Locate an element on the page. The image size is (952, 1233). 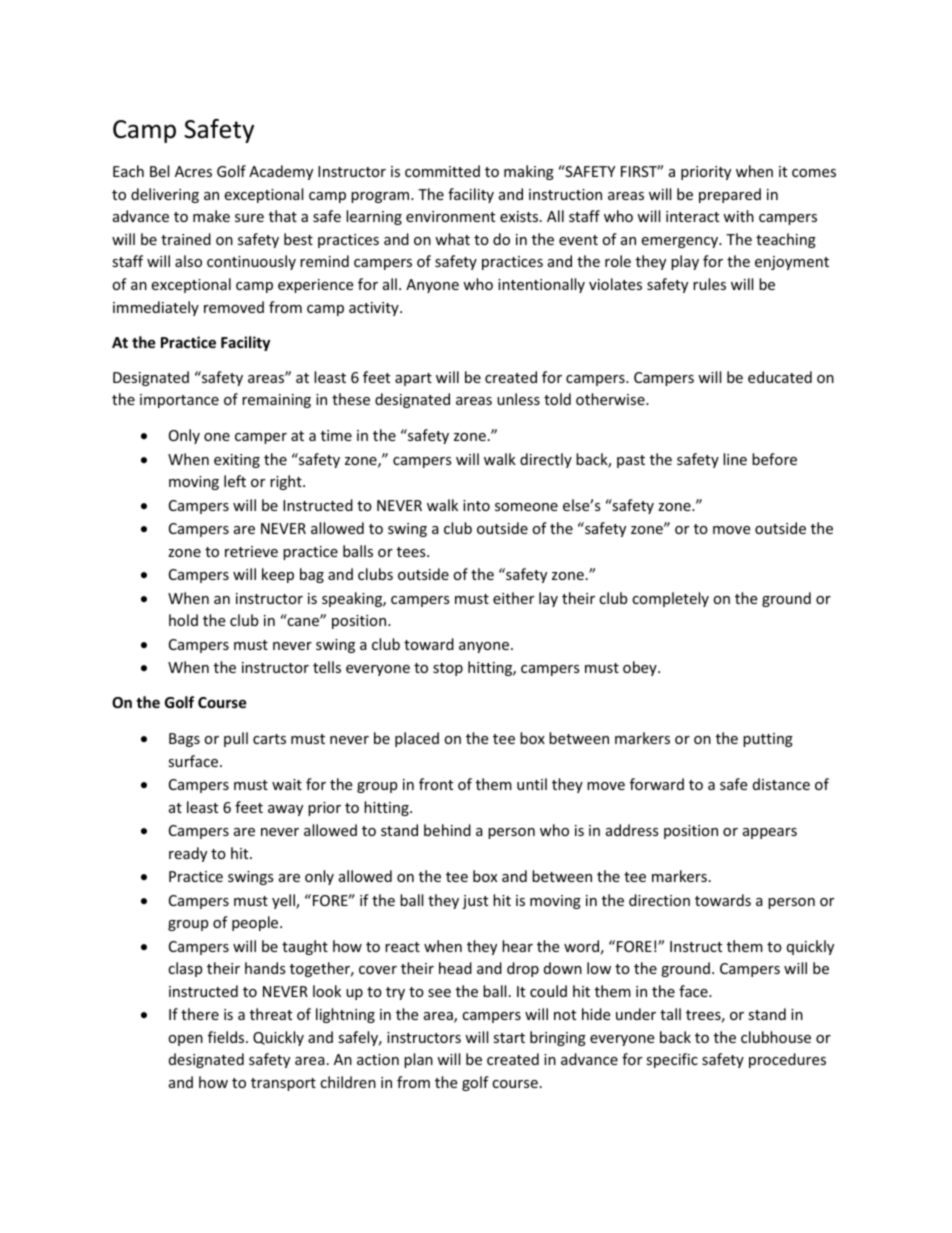
line is located at coordinates (735, 459).
